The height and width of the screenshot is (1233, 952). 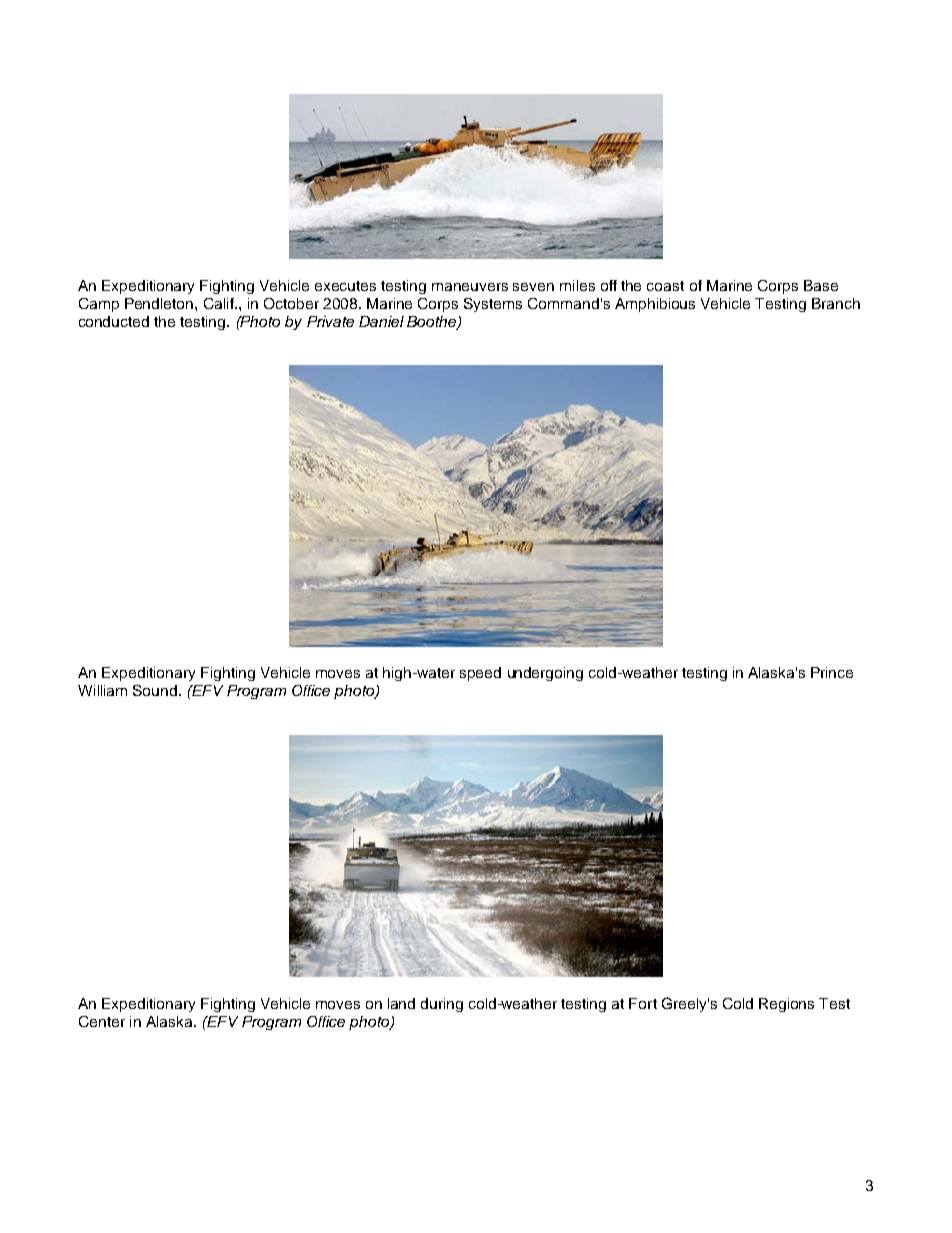 What do you see at coordinates (114, 321) in the screenshot?
I see `conducted` at bounding box center [114, 321].
